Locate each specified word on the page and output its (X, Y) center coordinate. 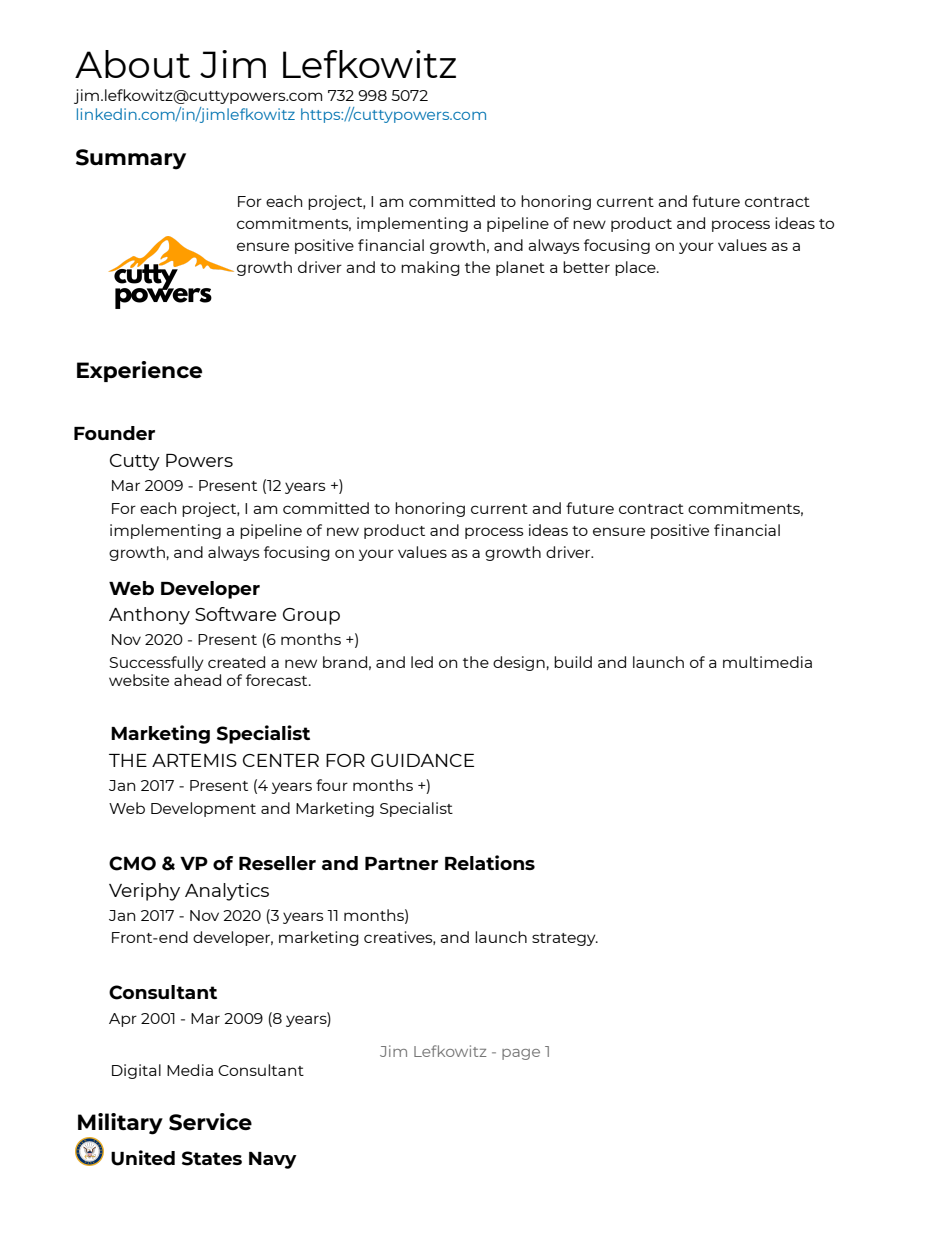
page (521, 1054)
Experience (139, 371)
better (586, 267)
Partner (401, 863)
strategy (565, 939)
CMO (132, 863)
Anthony (149, 616)
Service (210, 1122)
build (573, 662)
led (422, 662)
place (636, 268)
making (430, 268)
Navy (273, 1160)
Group (311, 616)
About (132, 64)
